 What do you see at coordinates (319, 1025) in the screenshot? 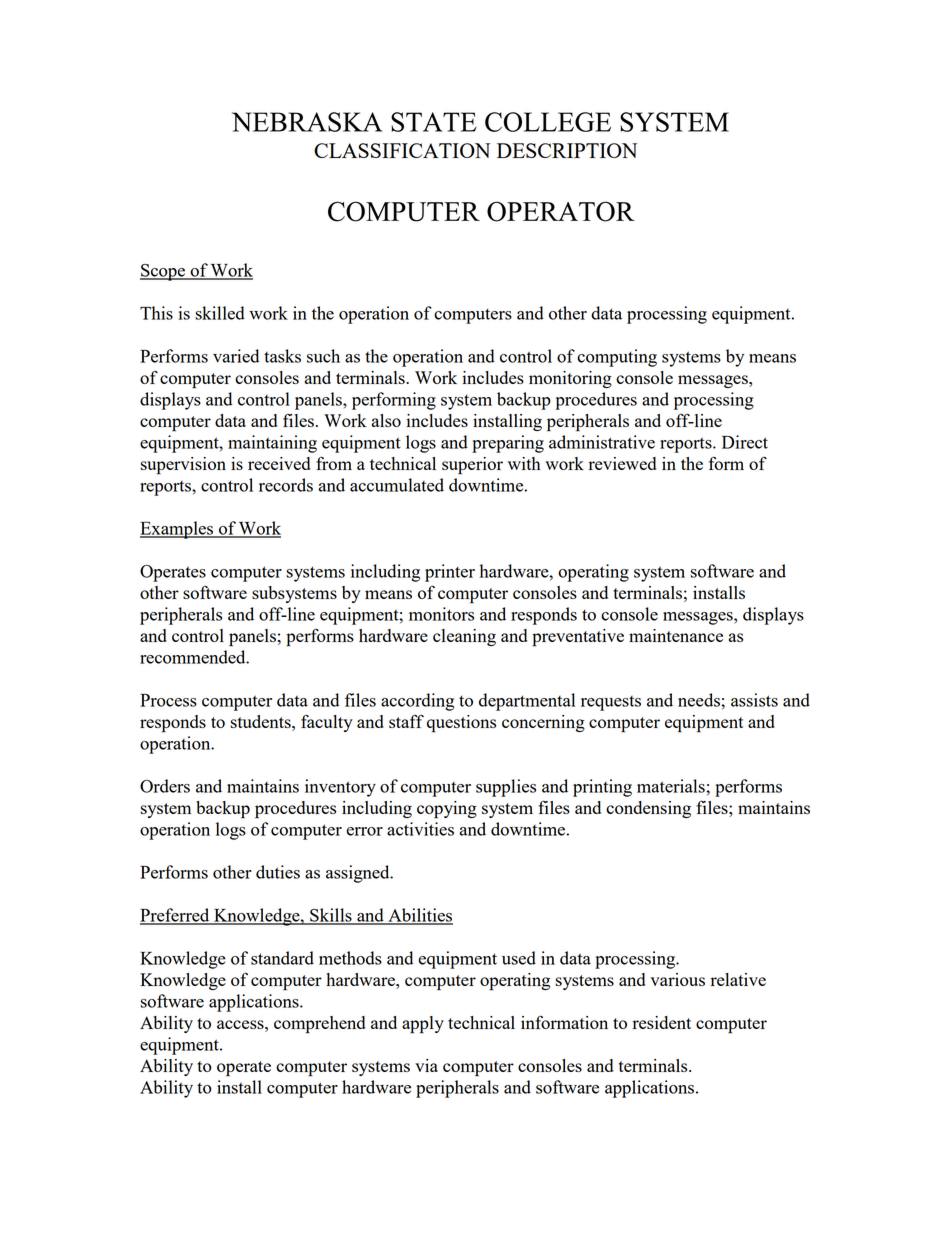
I see `comprehend` at bounding box center [319, 1025].
